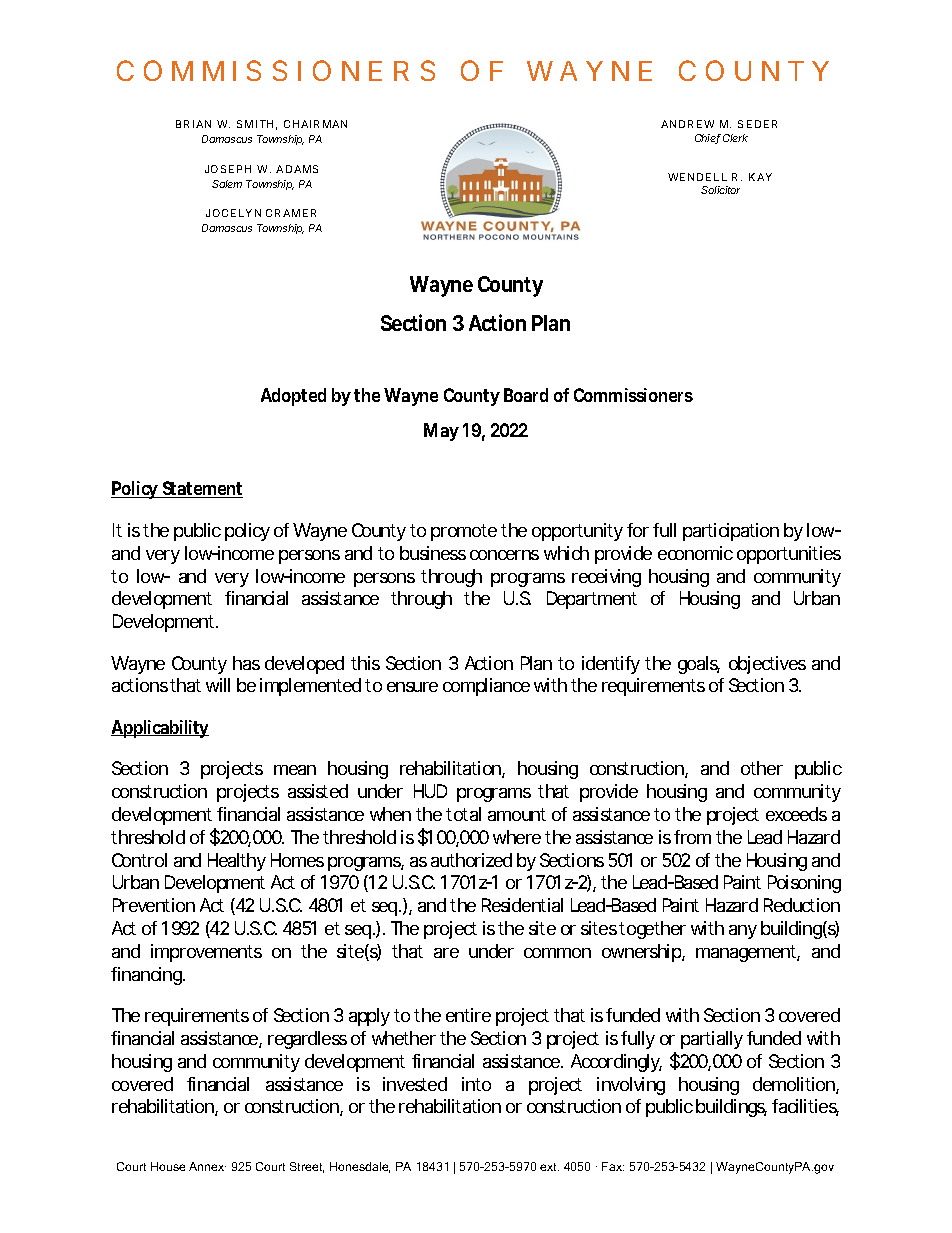 The height and width of the screenshot is (1233, 952). What do you see at coordinates (441, 432) in the screenshot?
I see `May` at bounding box center [441, 432].
